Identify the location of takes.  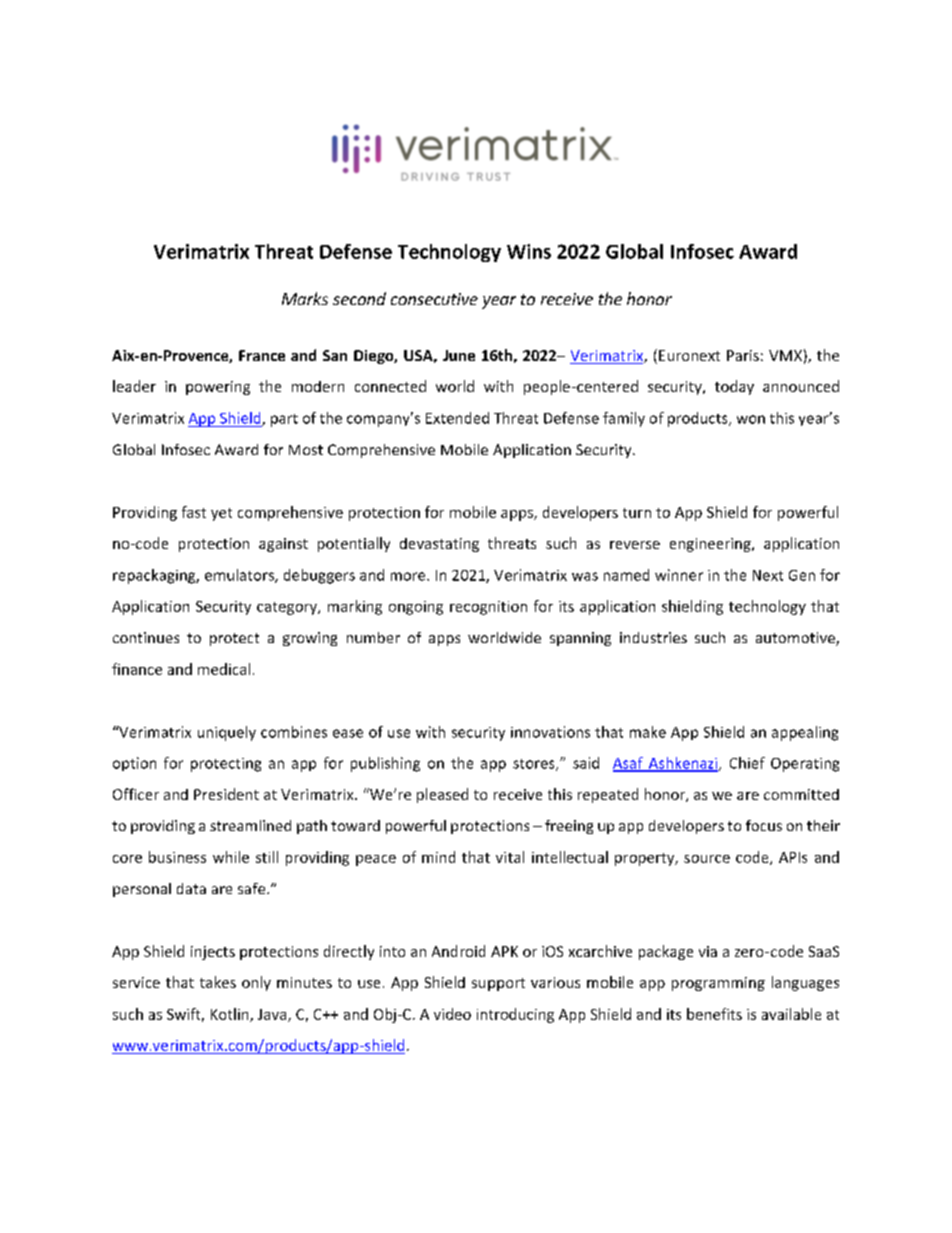
(218, 982).
